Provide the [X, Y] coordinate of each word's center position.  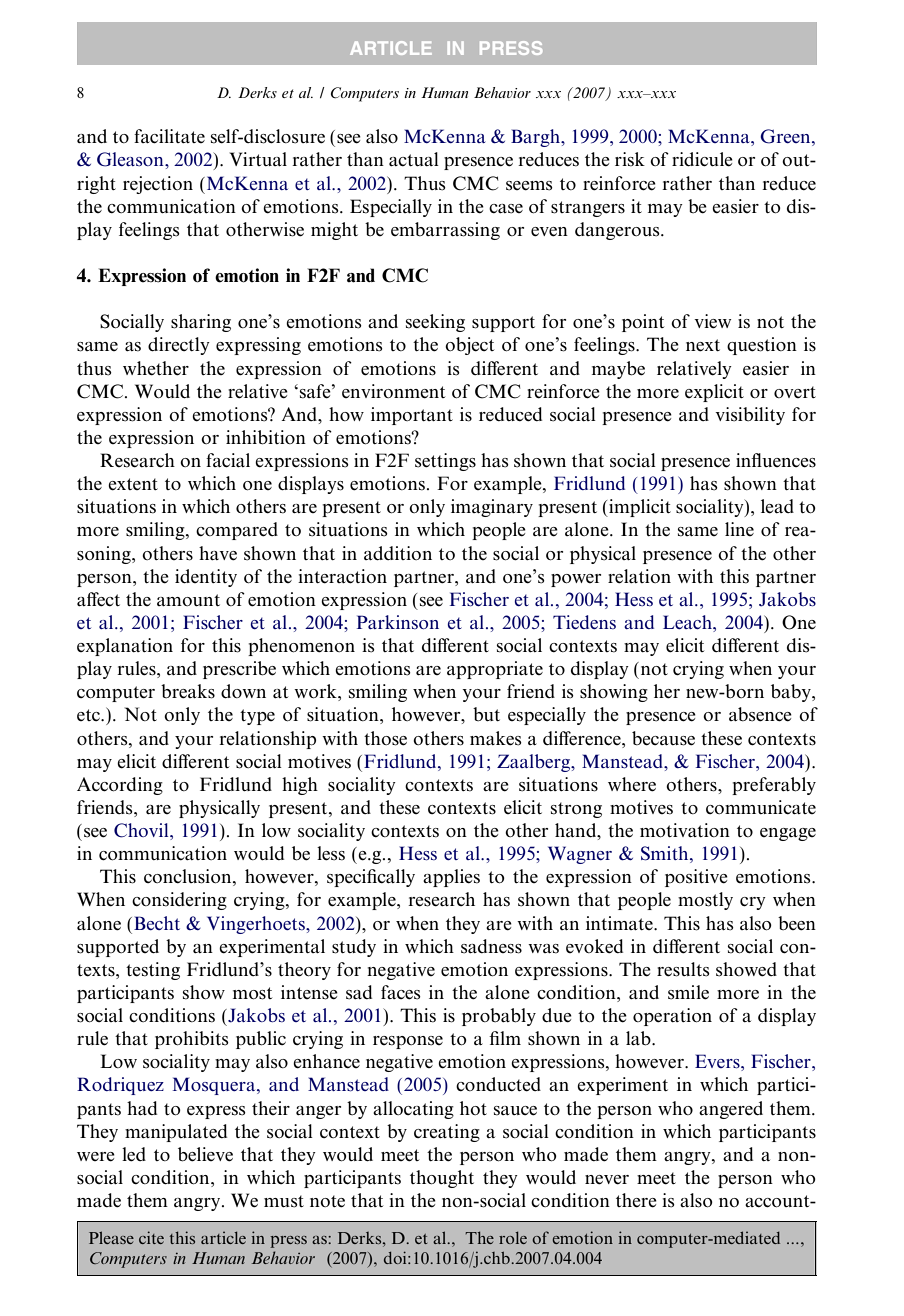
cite [151, 1237]
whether [156, 368]
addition [398, 553]
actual [414, 159]
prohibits [192, 1040]
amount [188, 600]
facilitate [169, 136]
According [120, 786]
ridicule [702, 159]
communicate [761, 807]
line [739, 529]
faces [401, 992]
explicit [714, 393]
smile [688, 992]
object [469, 346]
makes [496, 738]
